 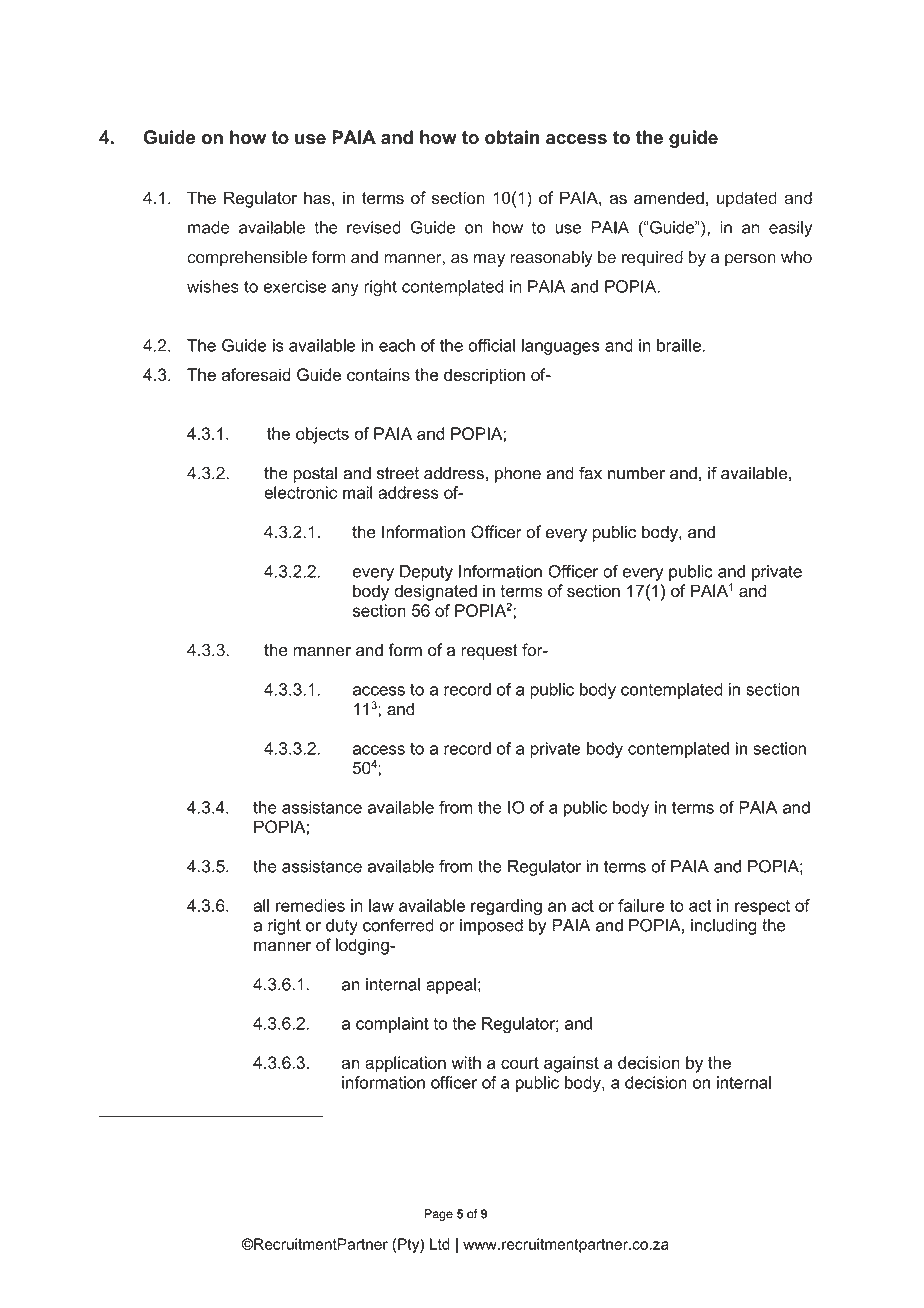 I want to click on against, so click(x=571, y=1064).
